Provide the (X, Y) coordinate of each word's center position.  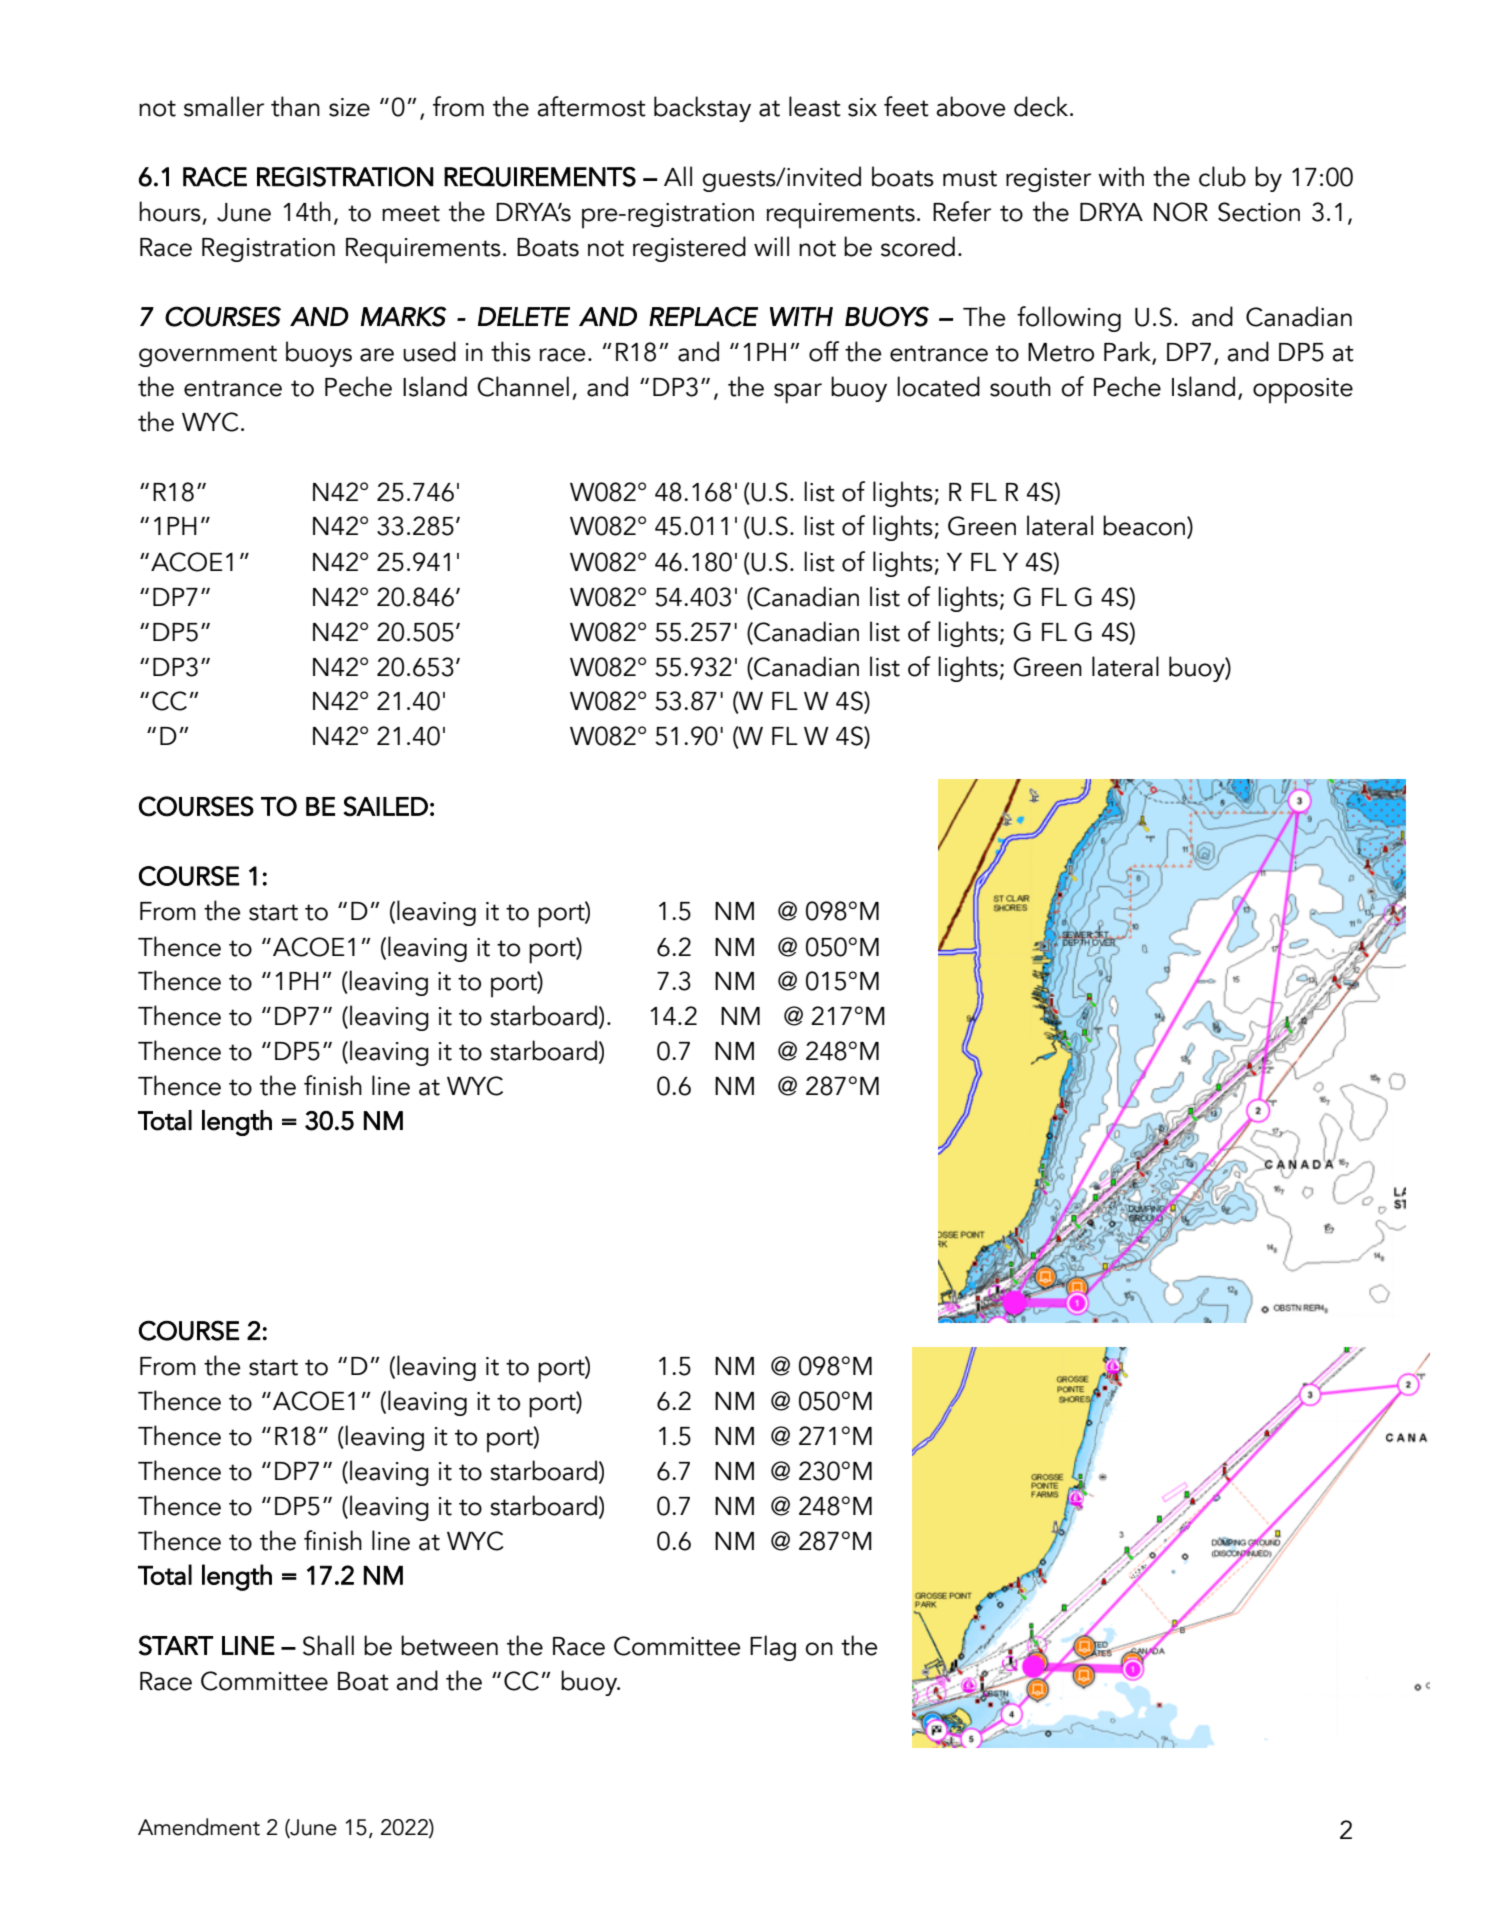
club (1222, 176)
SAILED (385, 806)
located (938, 386)
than (295, 106)
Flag (773, 1648)
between (449, 1645)
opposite (1303, 391)
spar (798, 393)
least (815, 106)
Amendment (199, 1827)
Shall (328, 1645)
